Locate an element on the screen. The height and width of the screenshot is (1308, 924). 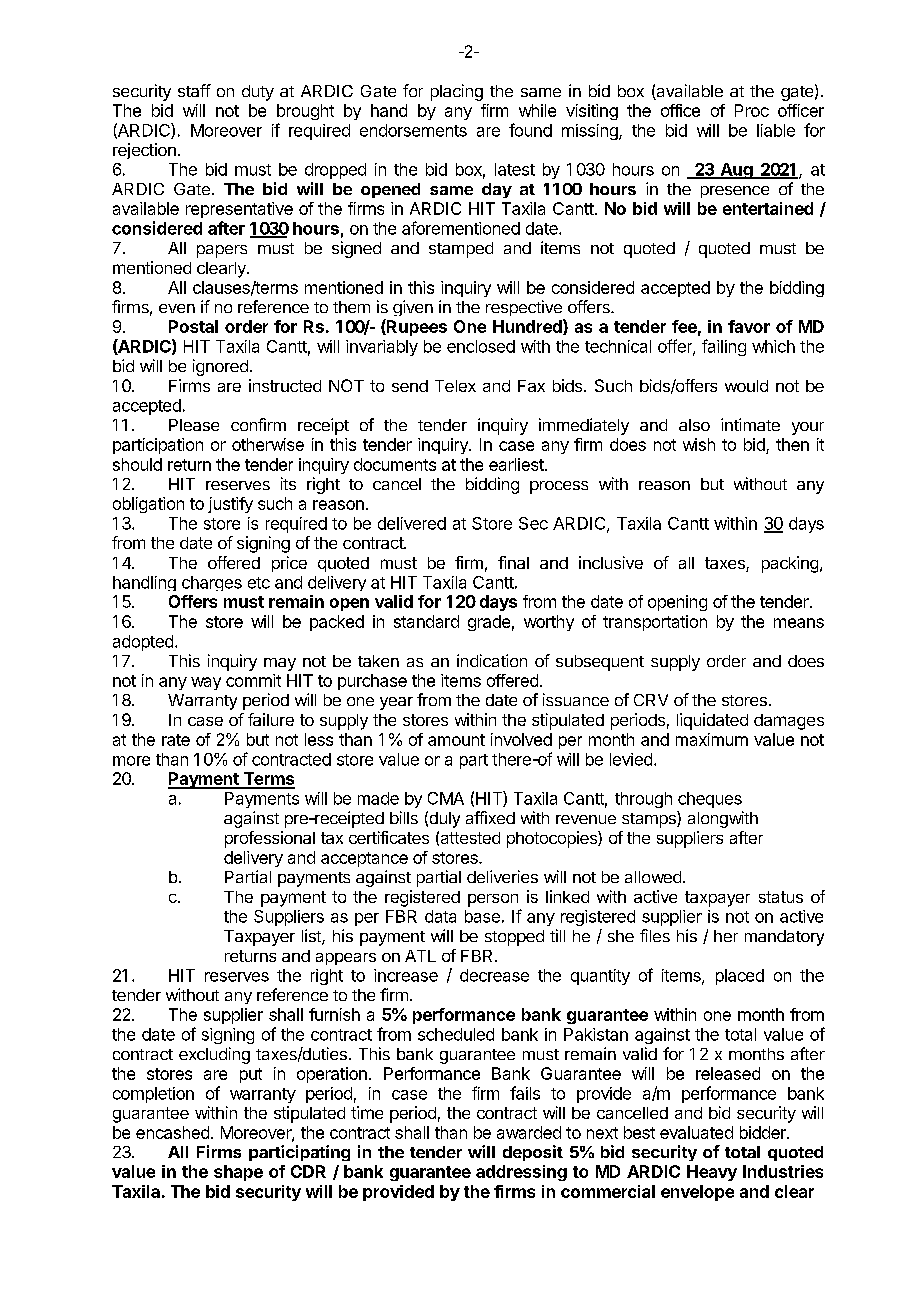
way is located at coordinates (206, 683).
